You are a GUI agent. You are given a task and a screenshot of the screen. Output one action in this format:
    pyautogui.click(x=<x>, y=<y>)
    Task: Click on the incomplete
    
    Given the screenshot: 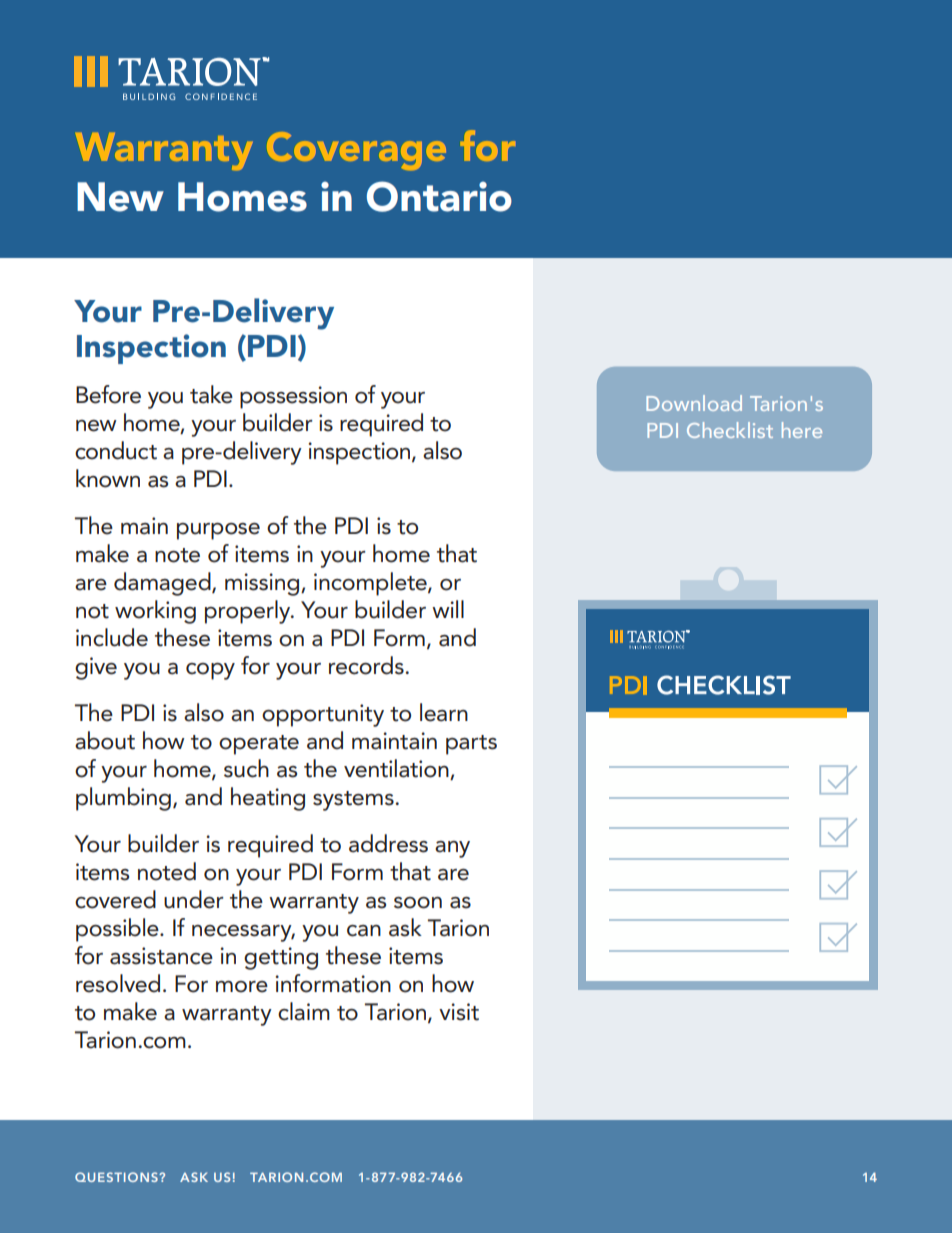 What is the action you would take?
    pyautogui.click(x=371, y=584)
